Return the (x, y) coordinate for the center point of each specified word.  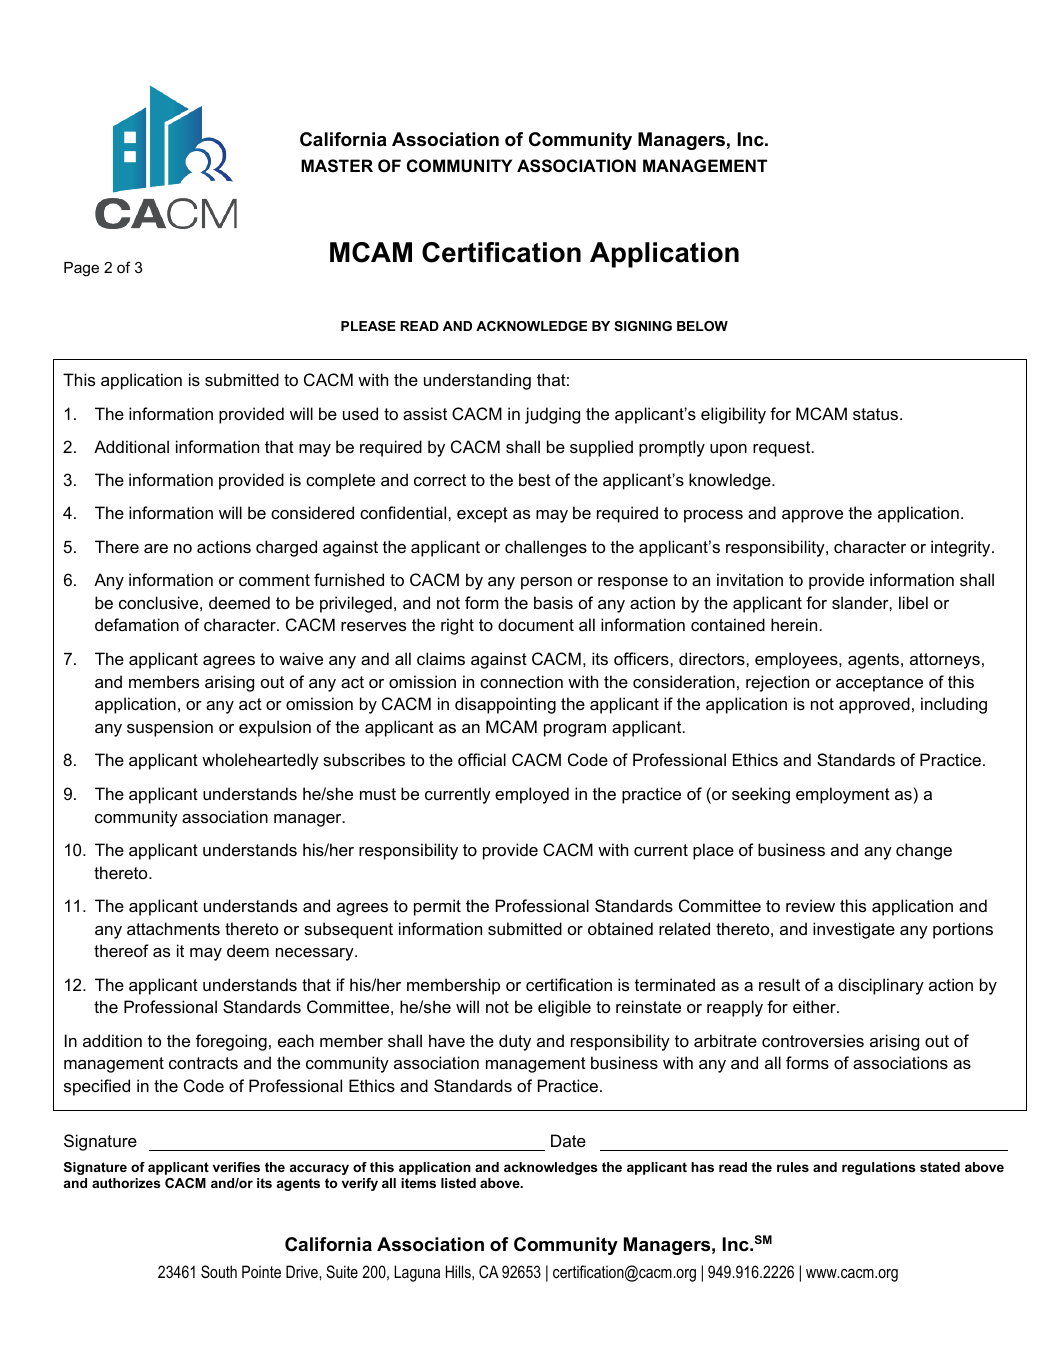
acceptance (879, 684)
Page (81, 269)
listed (458, 1183)
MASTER (337, 166)
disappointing (505, 705)
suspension (170, 728)
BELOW (702, 326)
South (219, 1272)
